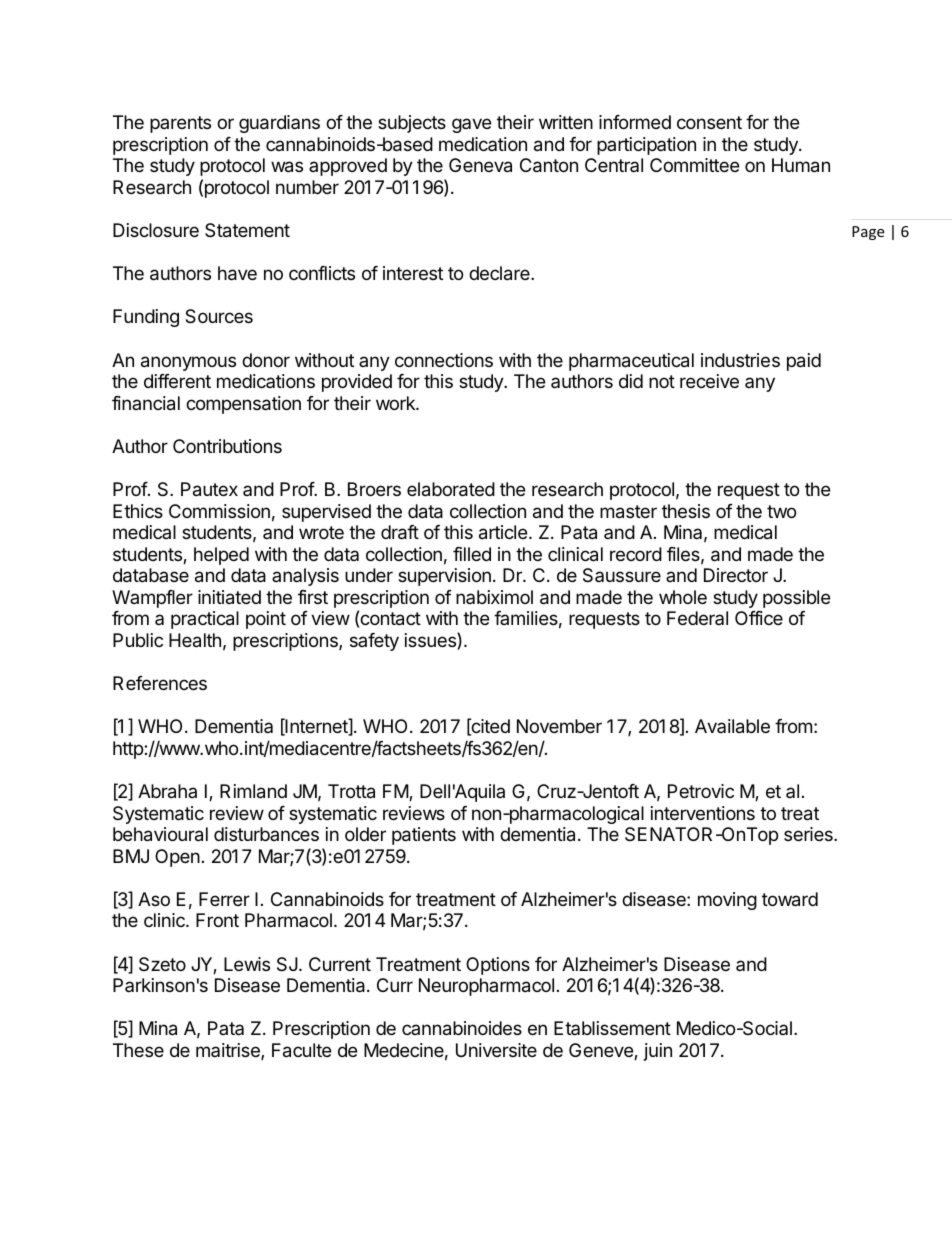  I want to click on parents, so click(180, 124).
